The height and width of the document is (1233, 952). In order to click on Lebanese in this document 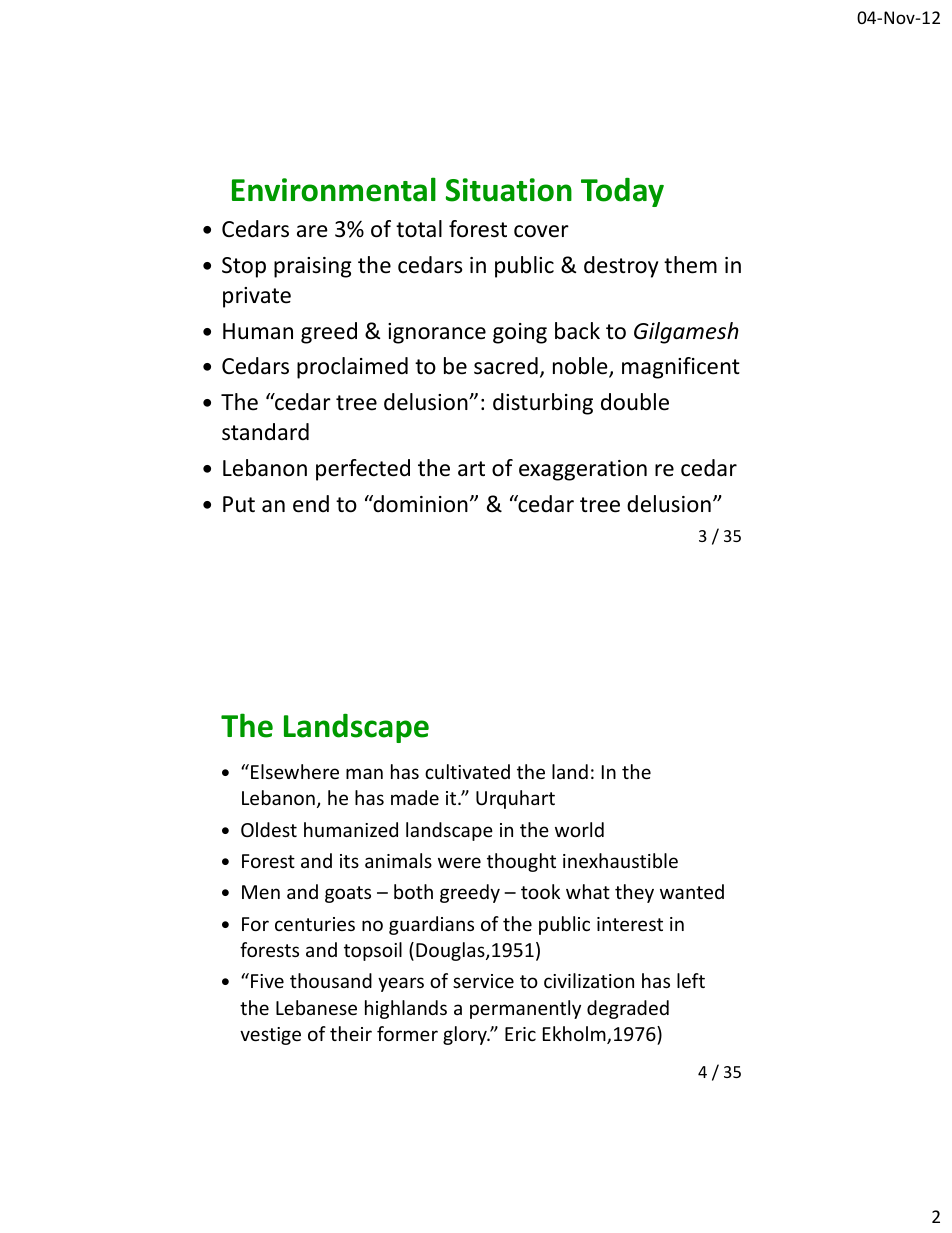, I will do `click(316, 1007)`.
